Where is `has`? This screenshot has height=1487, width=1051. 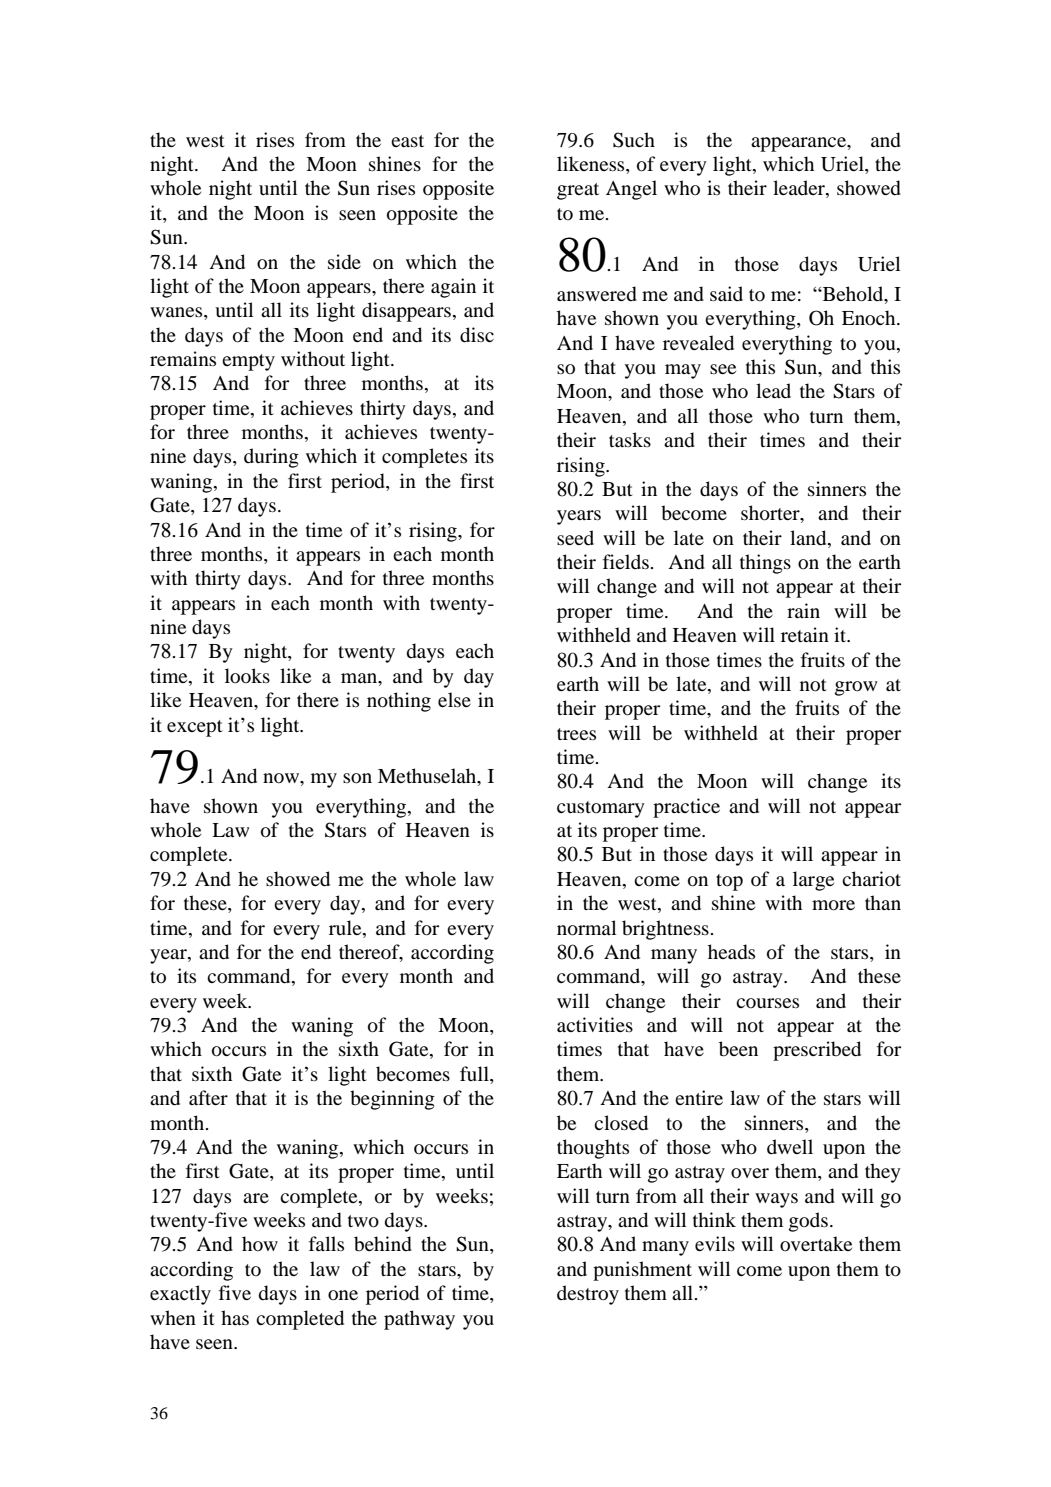 has is located at coordinates (235, 1317).
